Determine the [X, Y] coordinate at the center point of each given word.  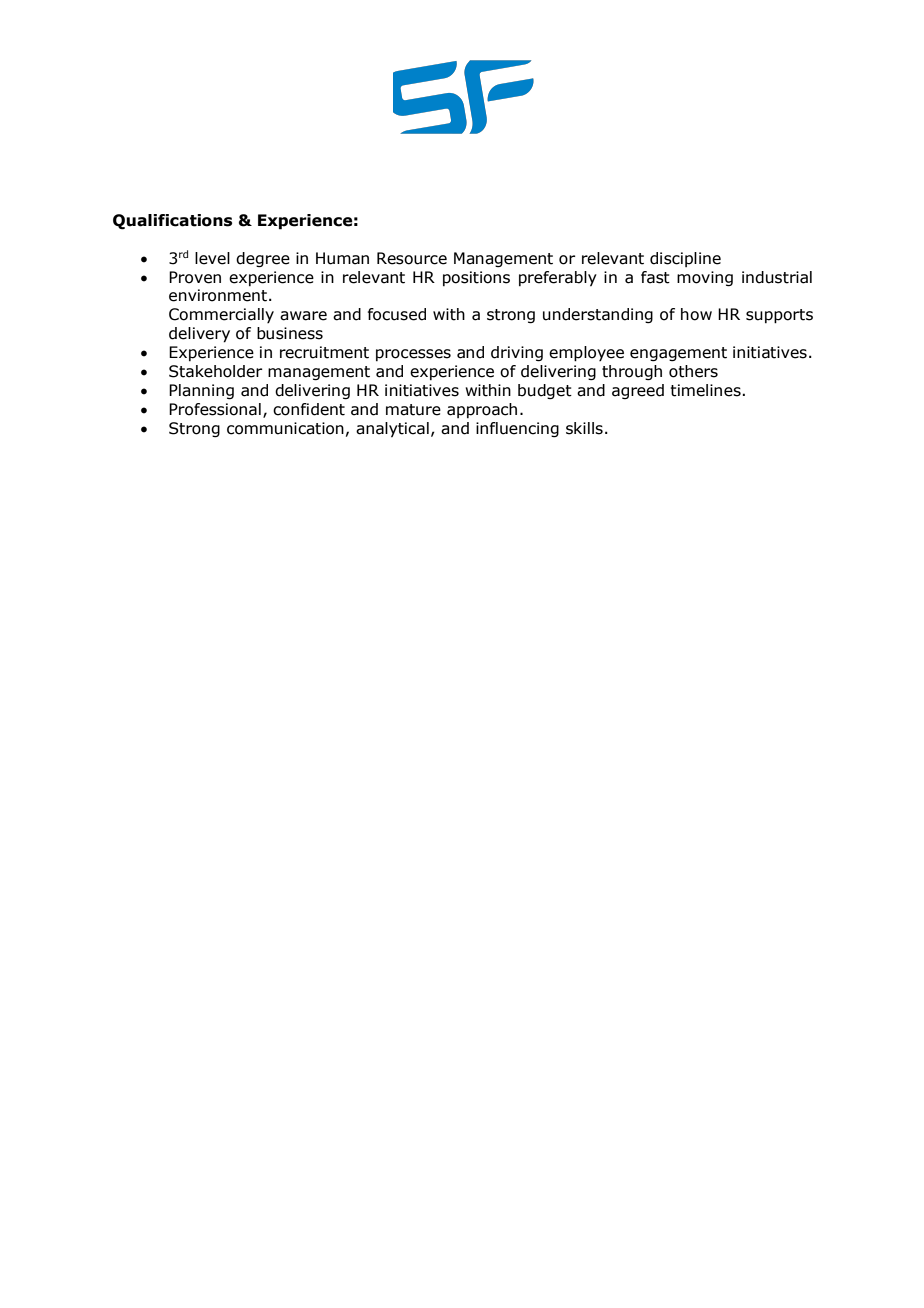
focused [397, 314]
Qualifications [172, 222]
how [696, 314]
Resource [412, 258]
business [290, 333]
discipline [685, 259]
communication [285, 428]
